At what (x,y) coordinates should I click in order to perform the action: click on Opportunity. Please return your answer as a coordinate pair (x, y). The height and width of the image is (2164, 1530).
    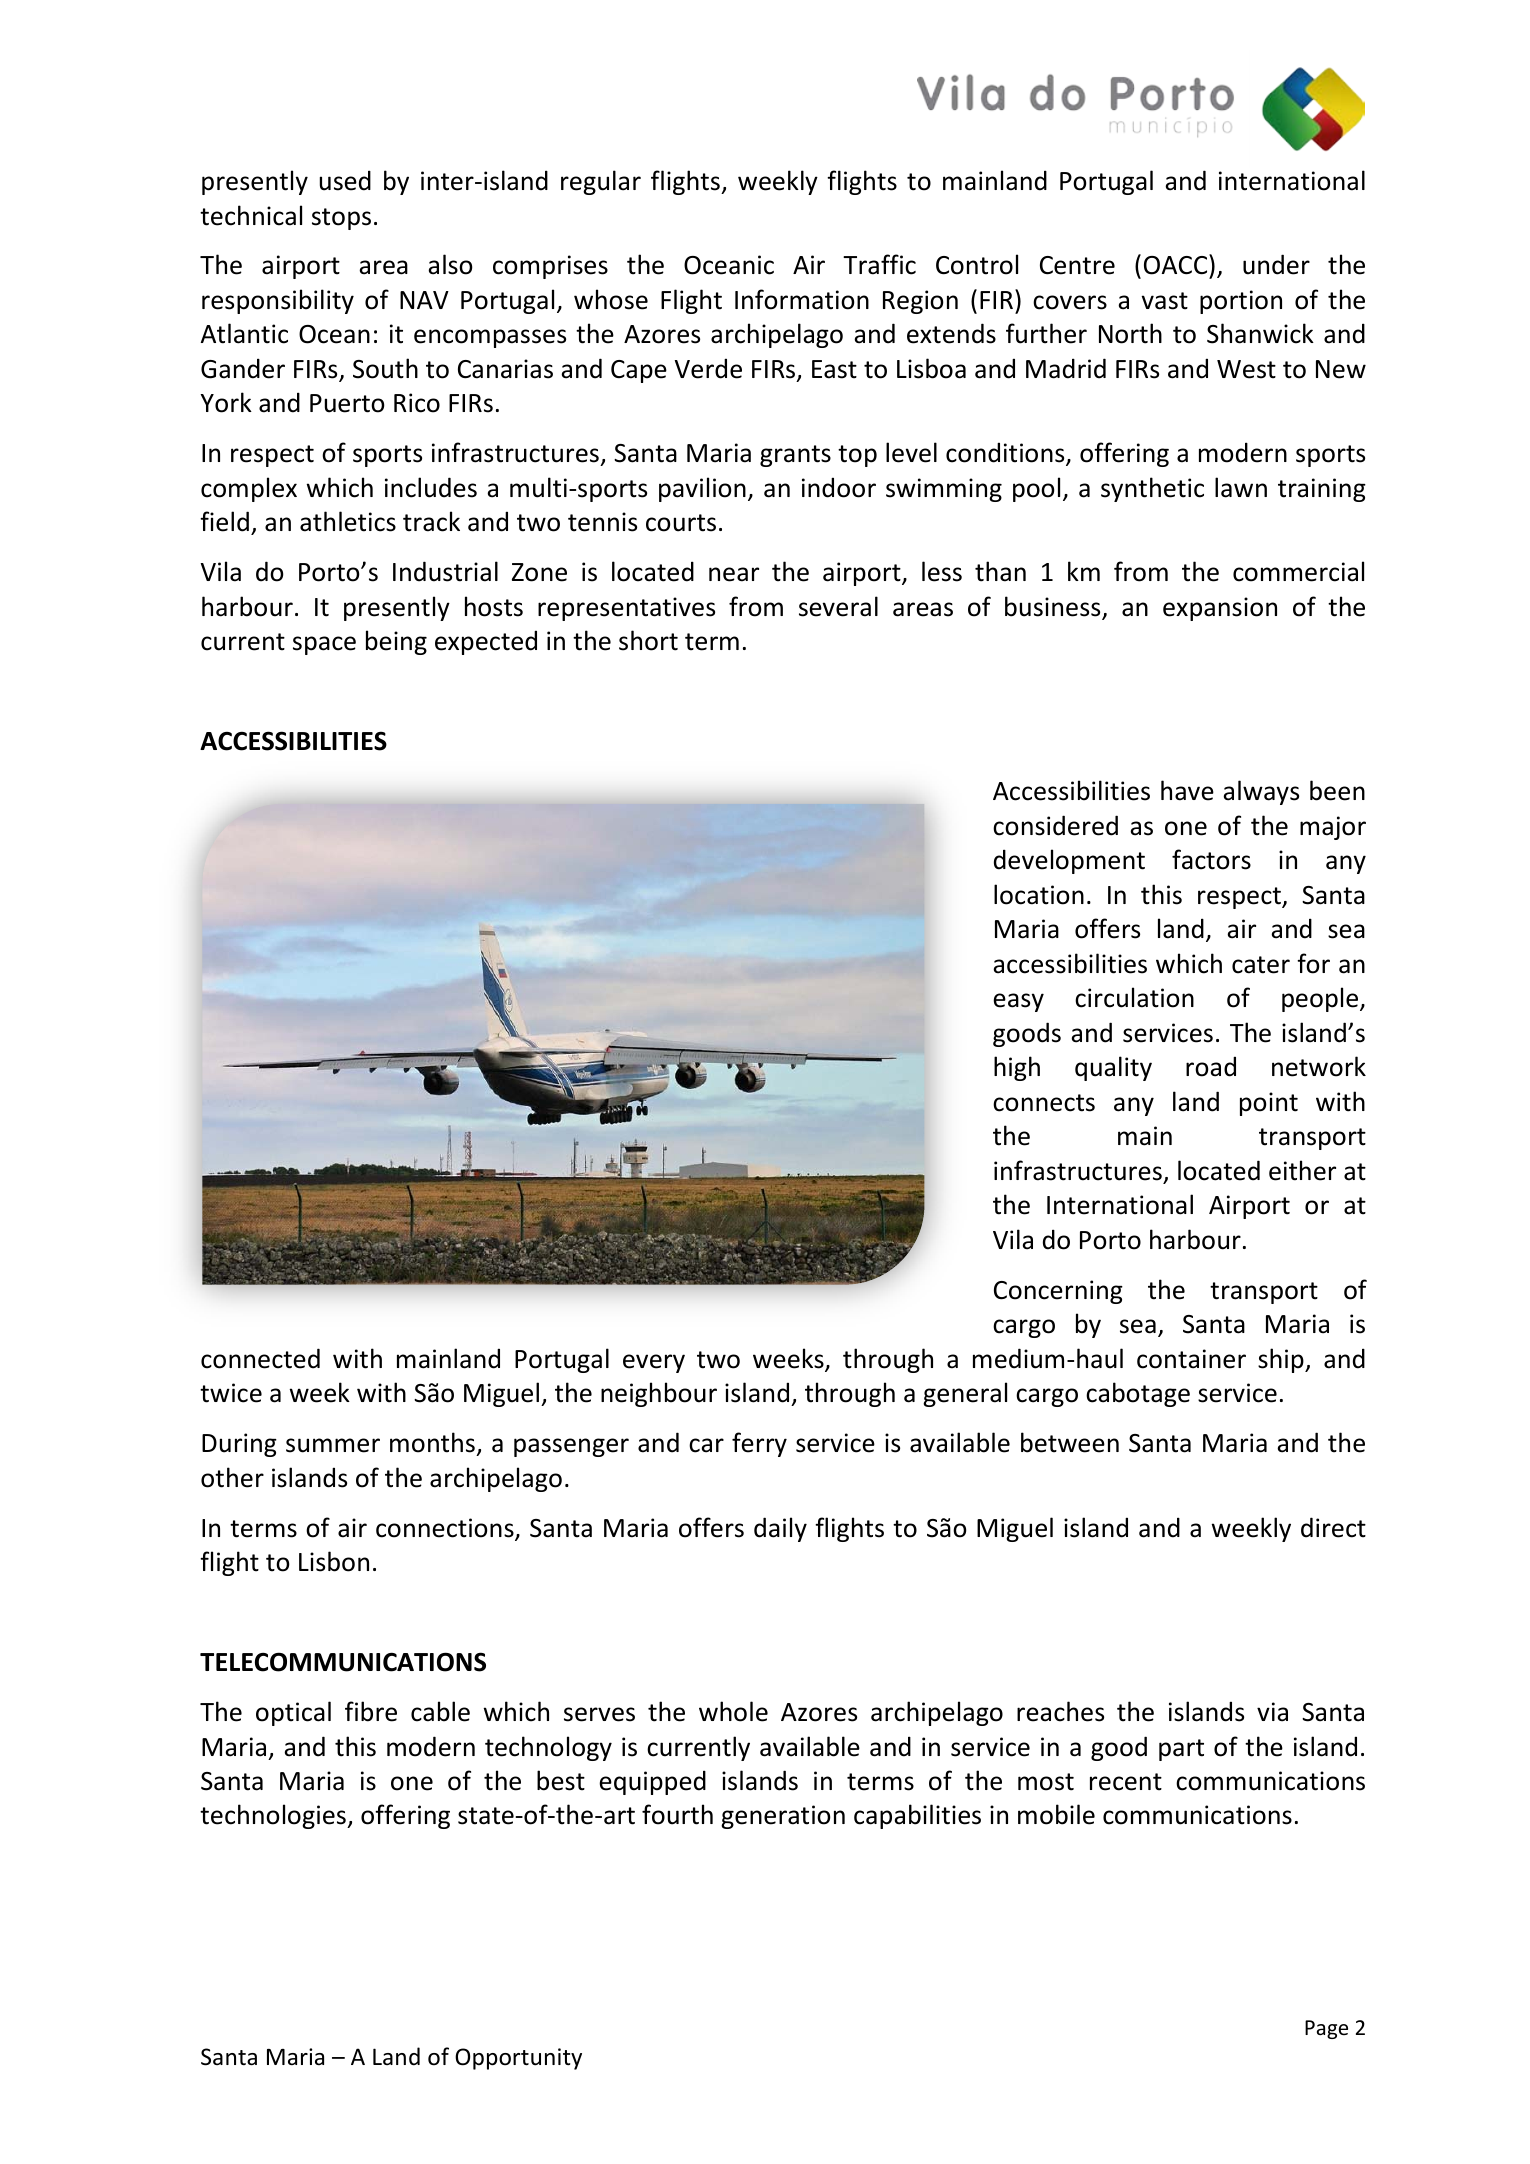
    Looking at the image, I should click on (518, 2059).
